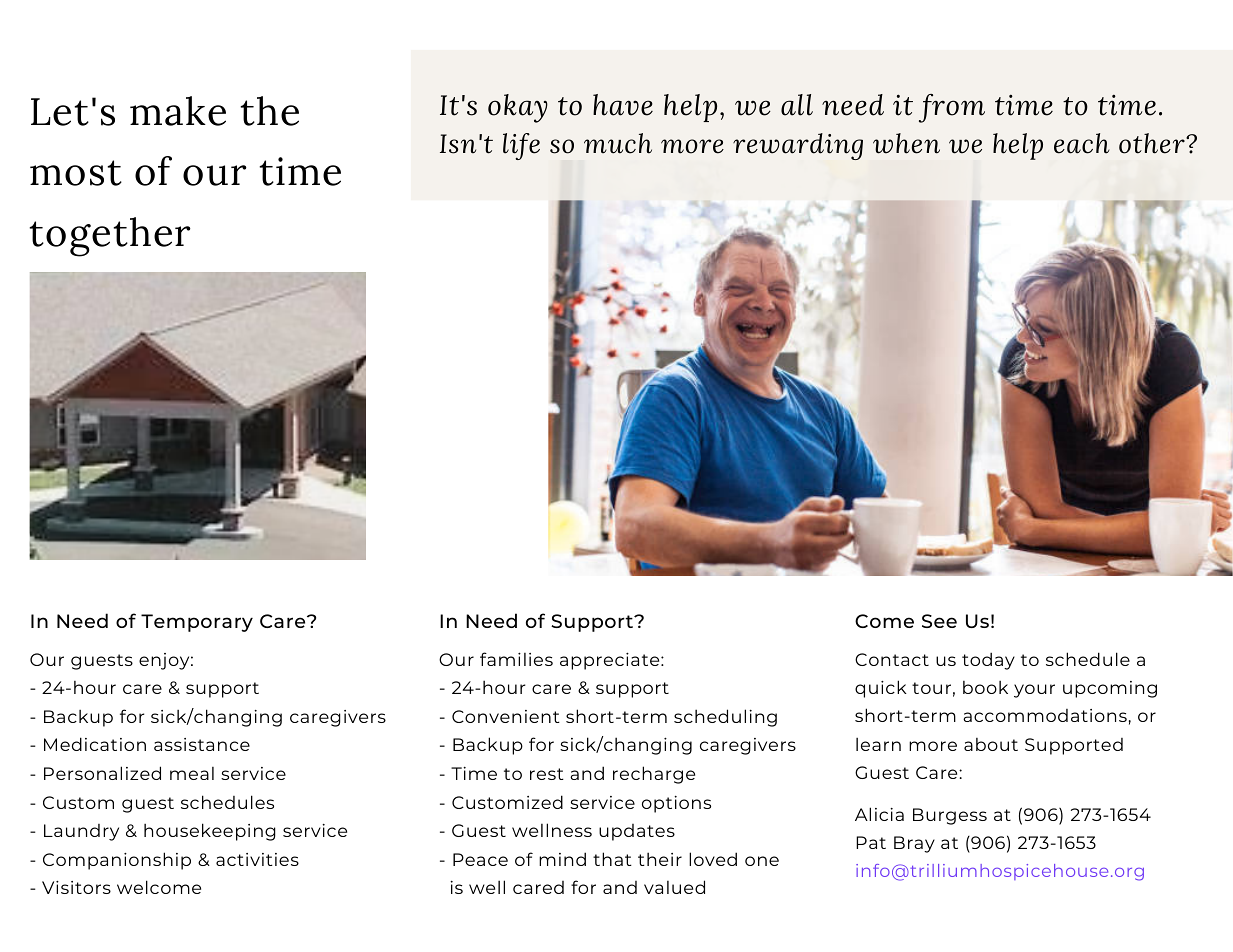 The height and width of the screenshot is (952, 1233). Describe the element at coordinates (521, 146) in the screenshot. I see `life` at that location.
